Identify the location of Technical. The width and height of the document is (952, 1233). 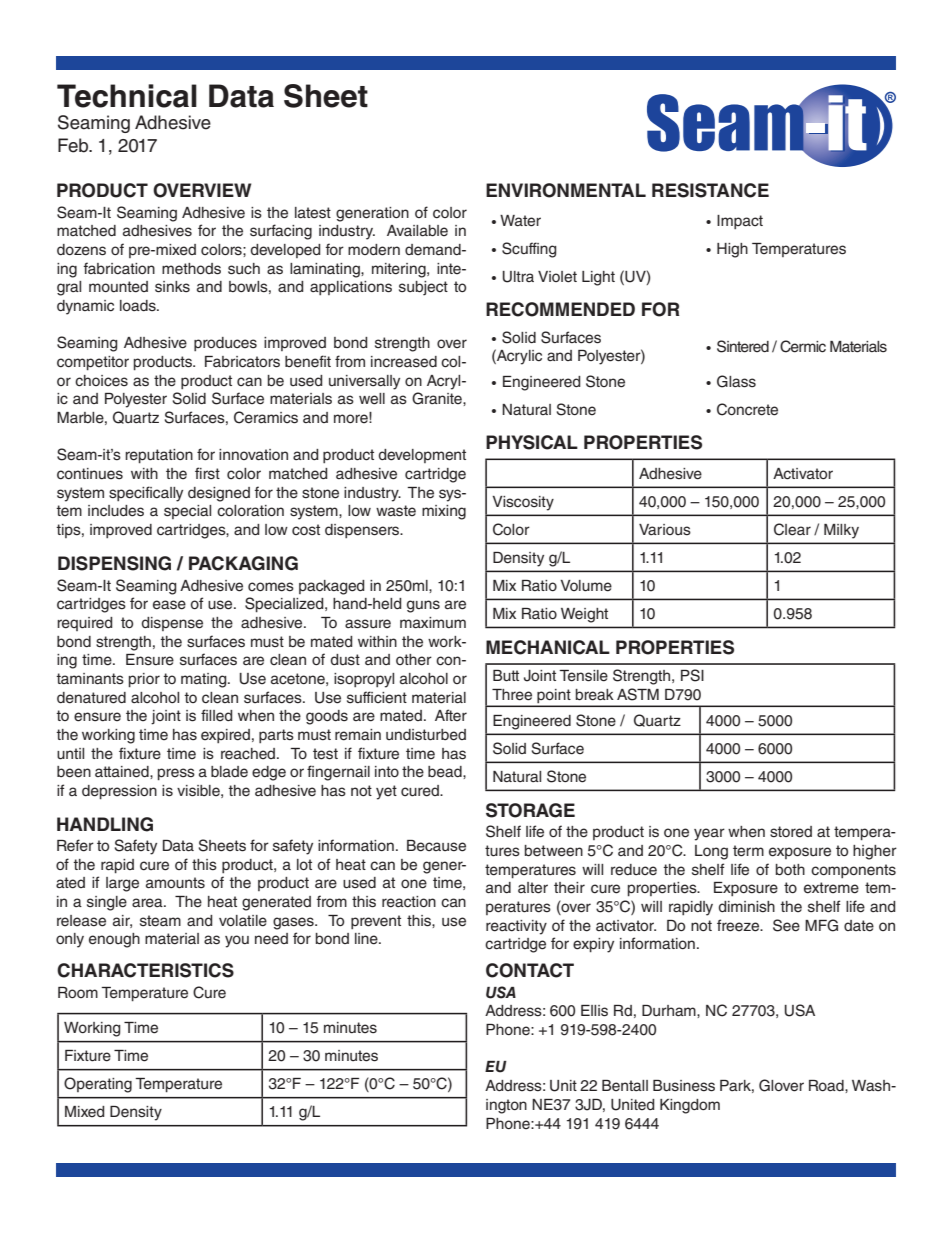
(127, 96).
